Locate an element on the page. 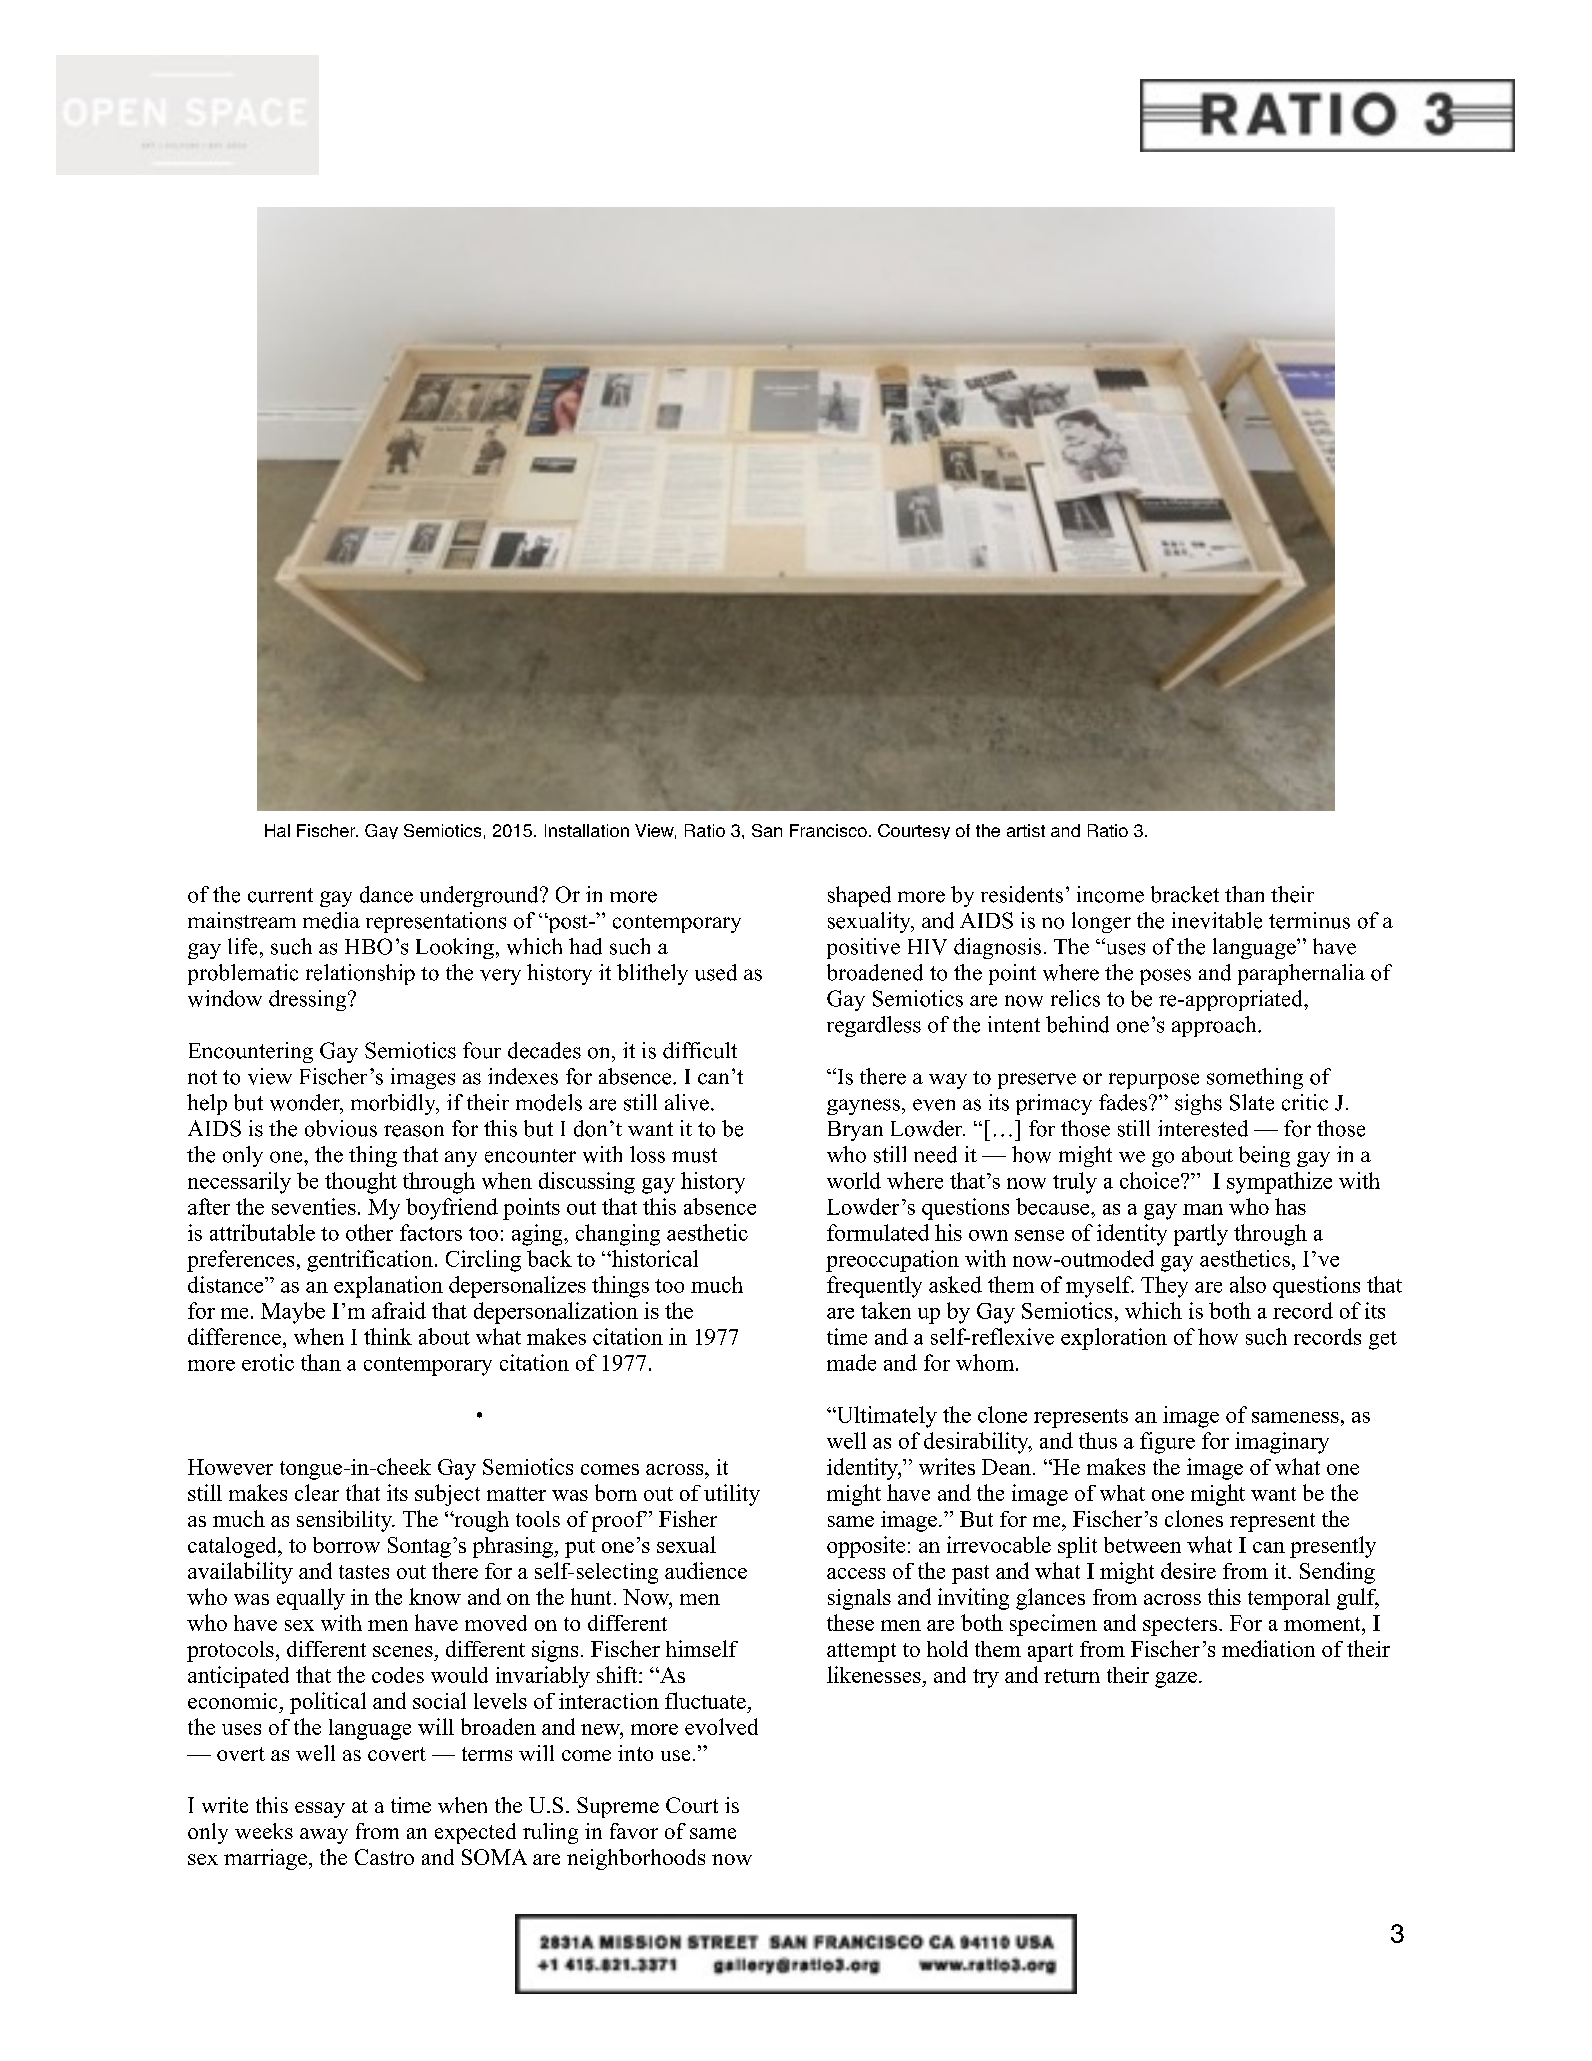  San is located at coordinates (767, 830).
